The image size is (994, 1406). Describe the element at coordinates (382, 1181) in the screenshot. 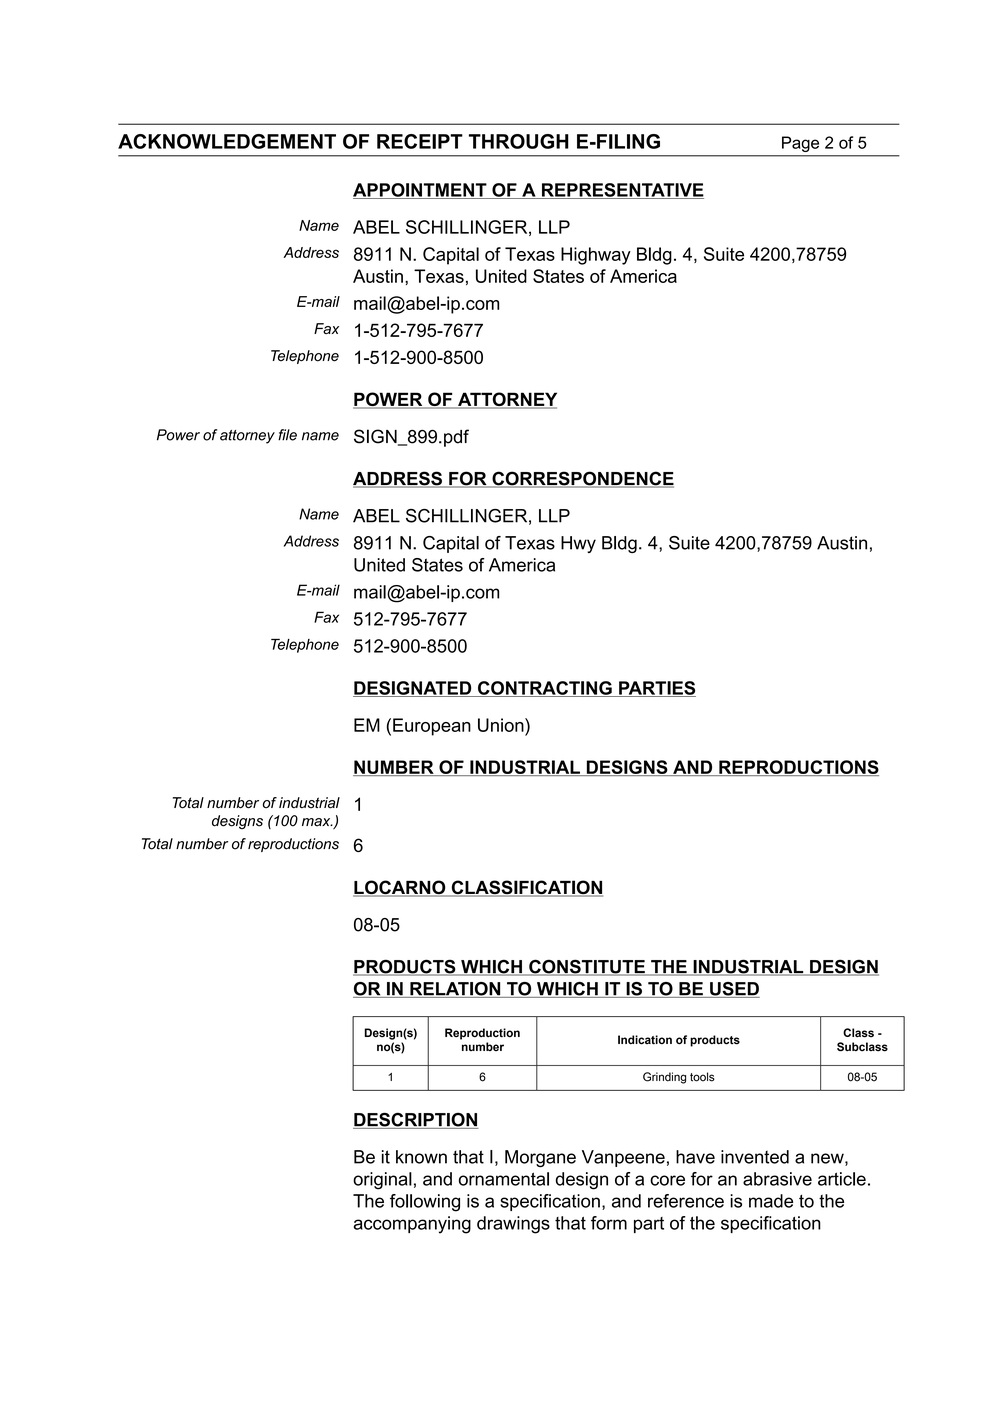

I see `original` at that location.
